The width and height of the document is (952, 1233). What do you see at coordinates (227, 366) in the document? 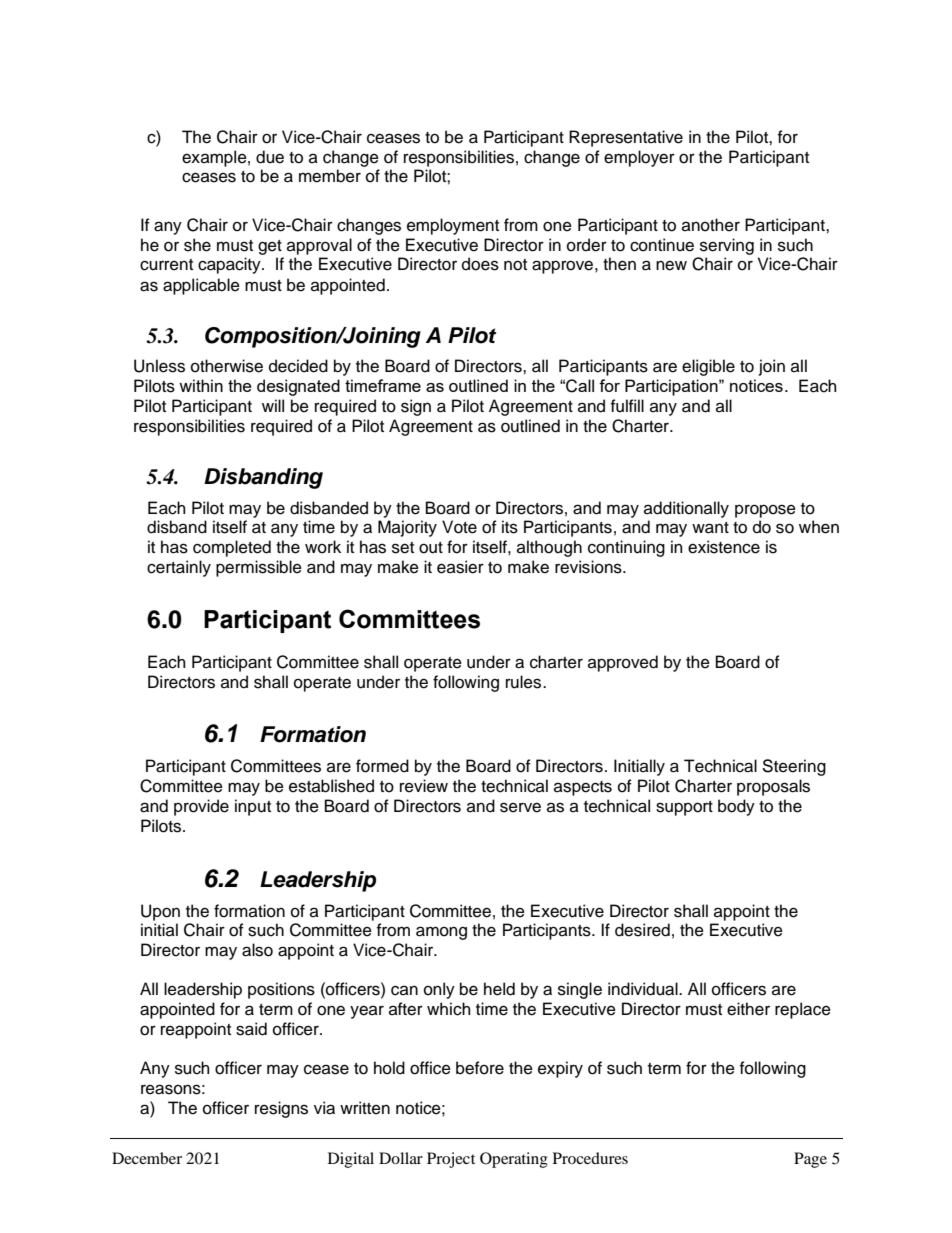
I see `otherwise` at bounding box center [227, 366].
